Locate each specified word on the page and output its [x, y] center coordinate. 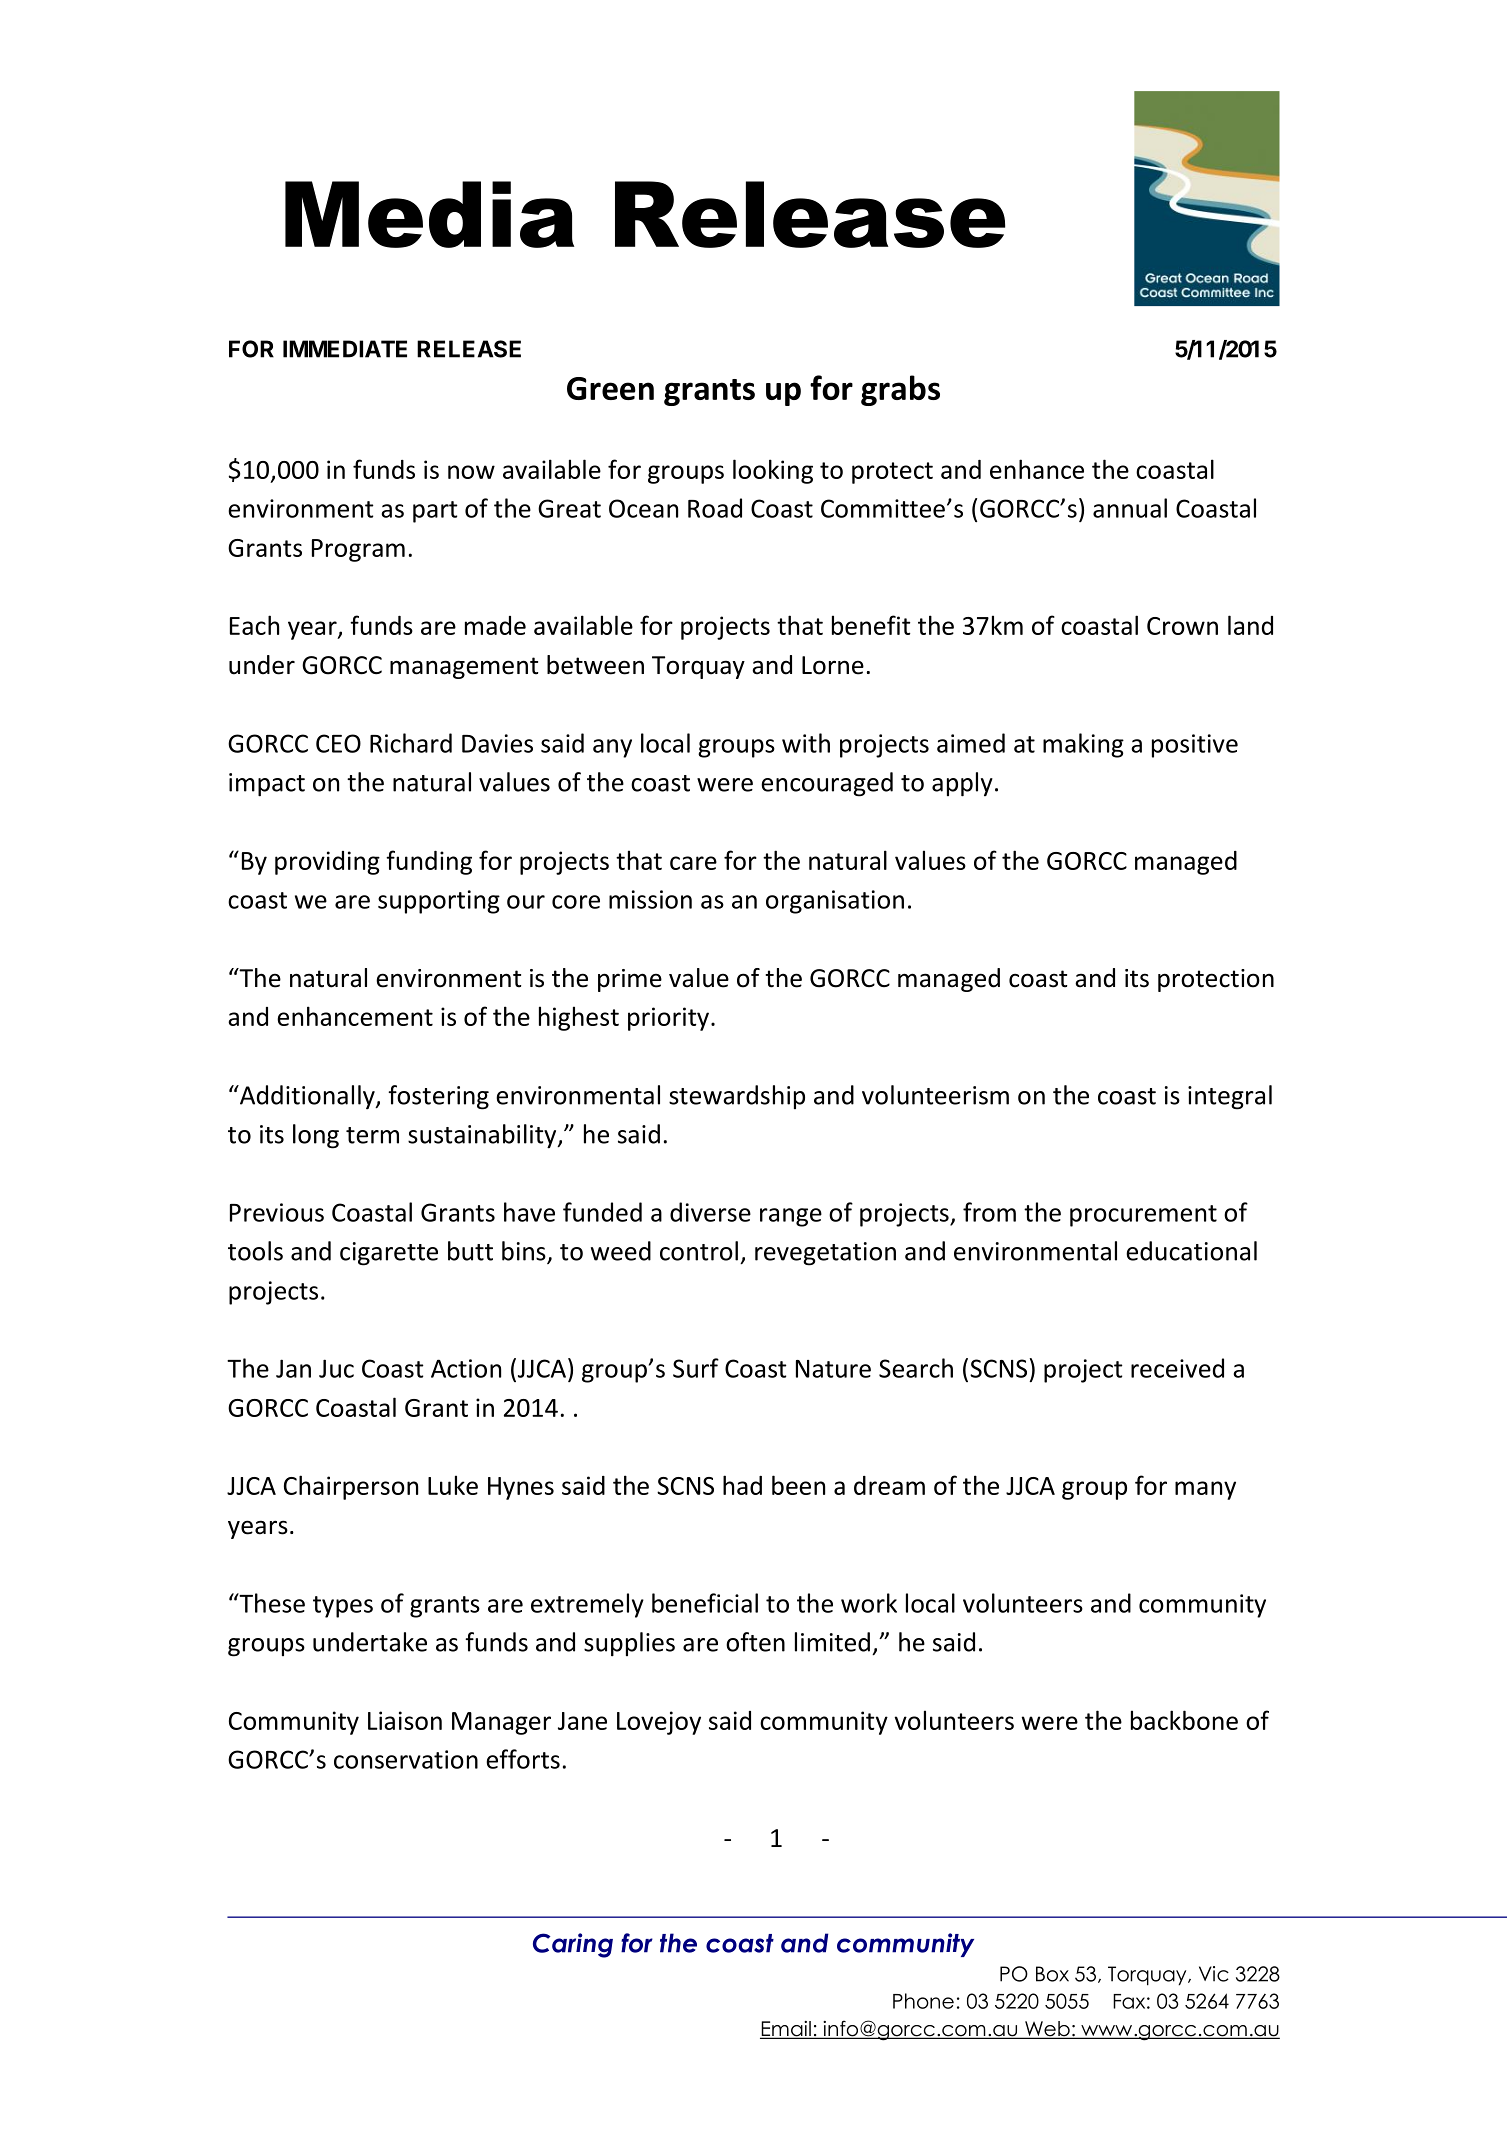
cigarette [389, 1254]
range [791, 1217]
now [471, 472]
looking [773, 471]
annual [1130, 508]
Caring [573, 1945]
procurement [1143, 1216]
